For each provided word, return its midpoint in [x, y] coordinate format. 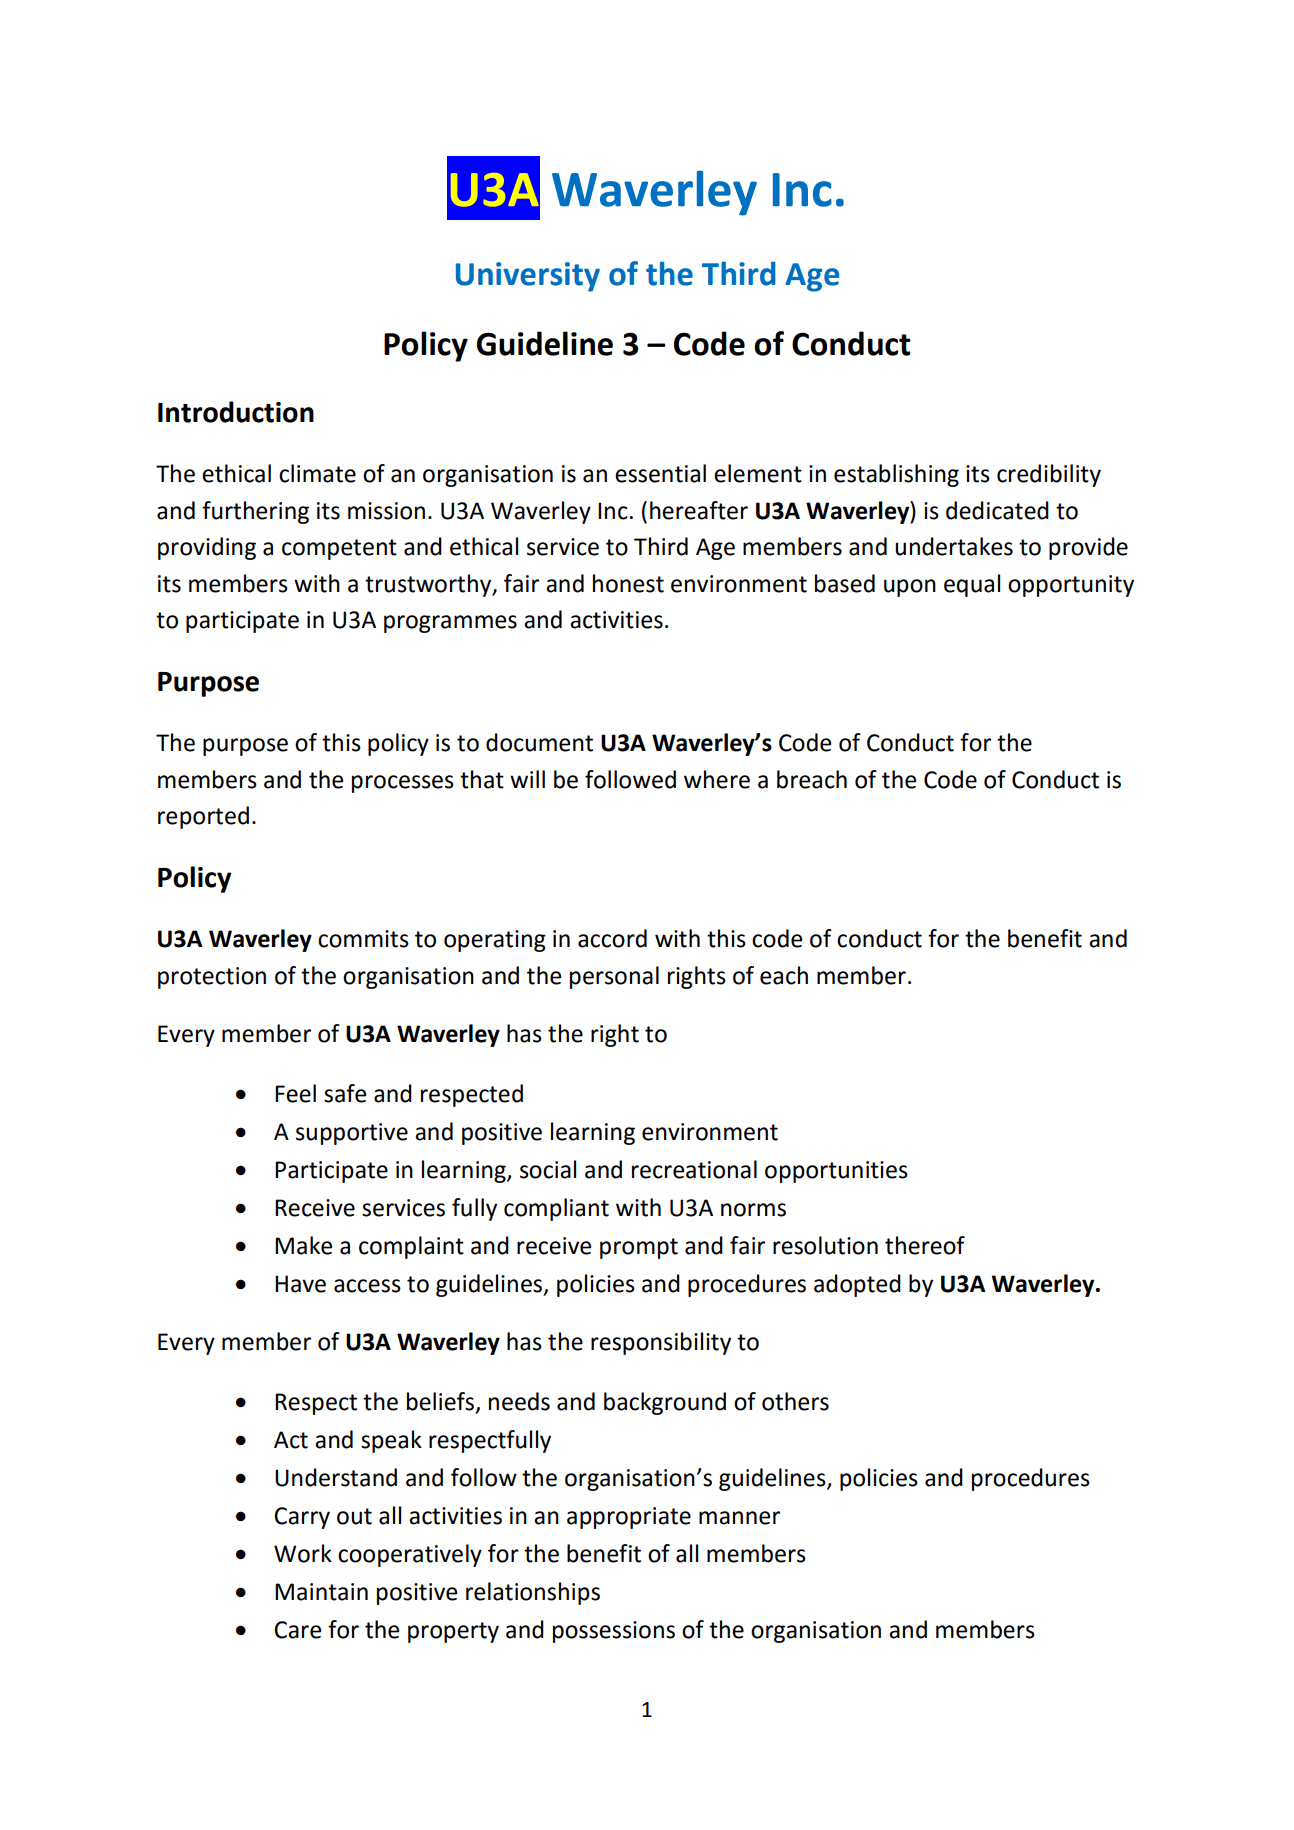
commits [363, 939]
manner [739, 1518]
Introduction [236, 412]
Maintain [321, 1592]
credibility [1049, 475]
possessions [614, 1632]
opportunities [836, 1172]
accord [612, 938]
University [528, 277]
